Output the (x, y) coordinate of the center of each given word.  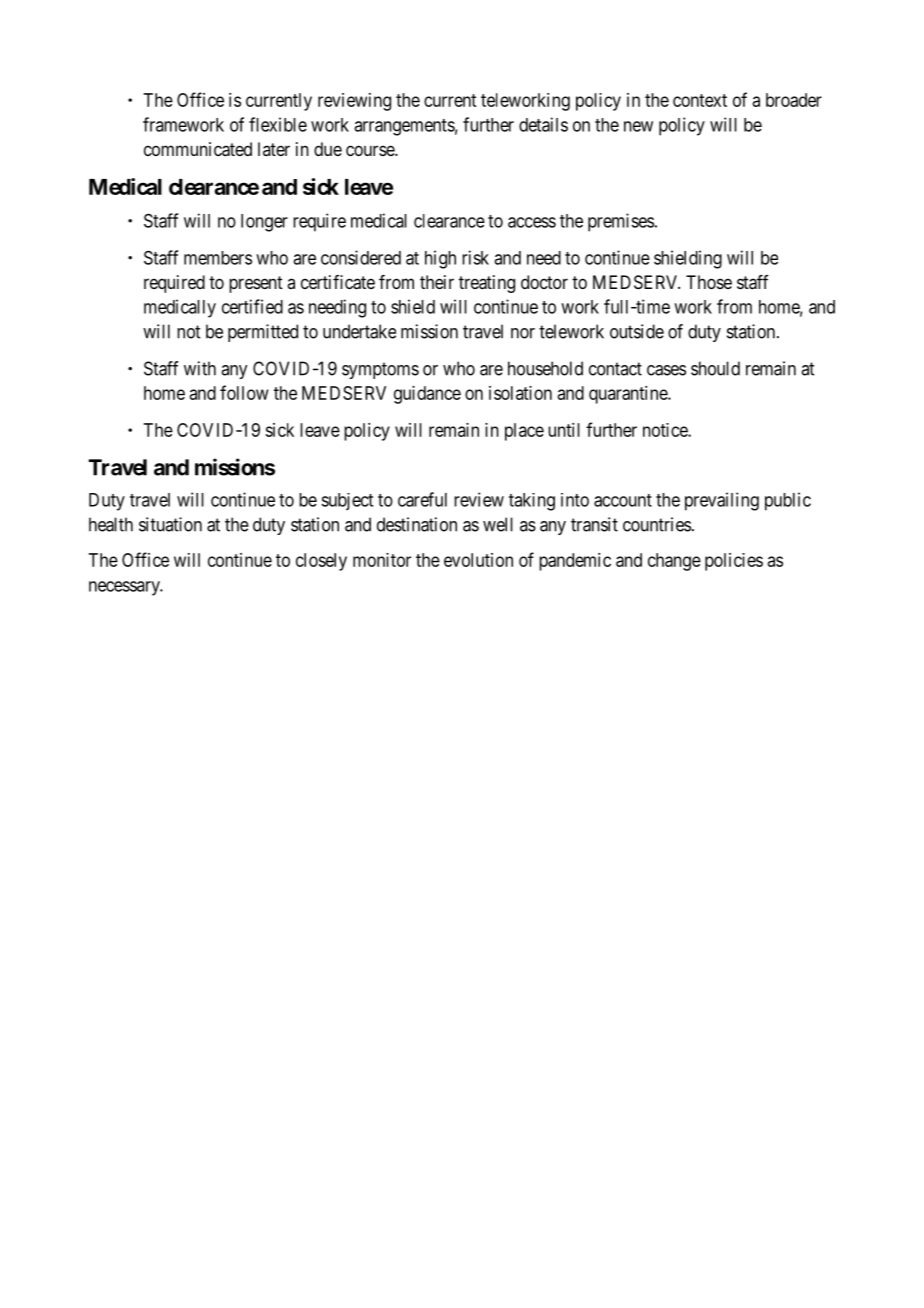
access (532, 222)
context (700, 100)
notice (666, 430)
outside (637, 331)
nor (523, 333)
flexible (278, 124)
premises (621, 222)
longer (264, 223)
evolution (478, 560)
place (524, 432)
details (543, 124)
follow (244, 392)
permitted (263, 333)
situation (170, 524)
